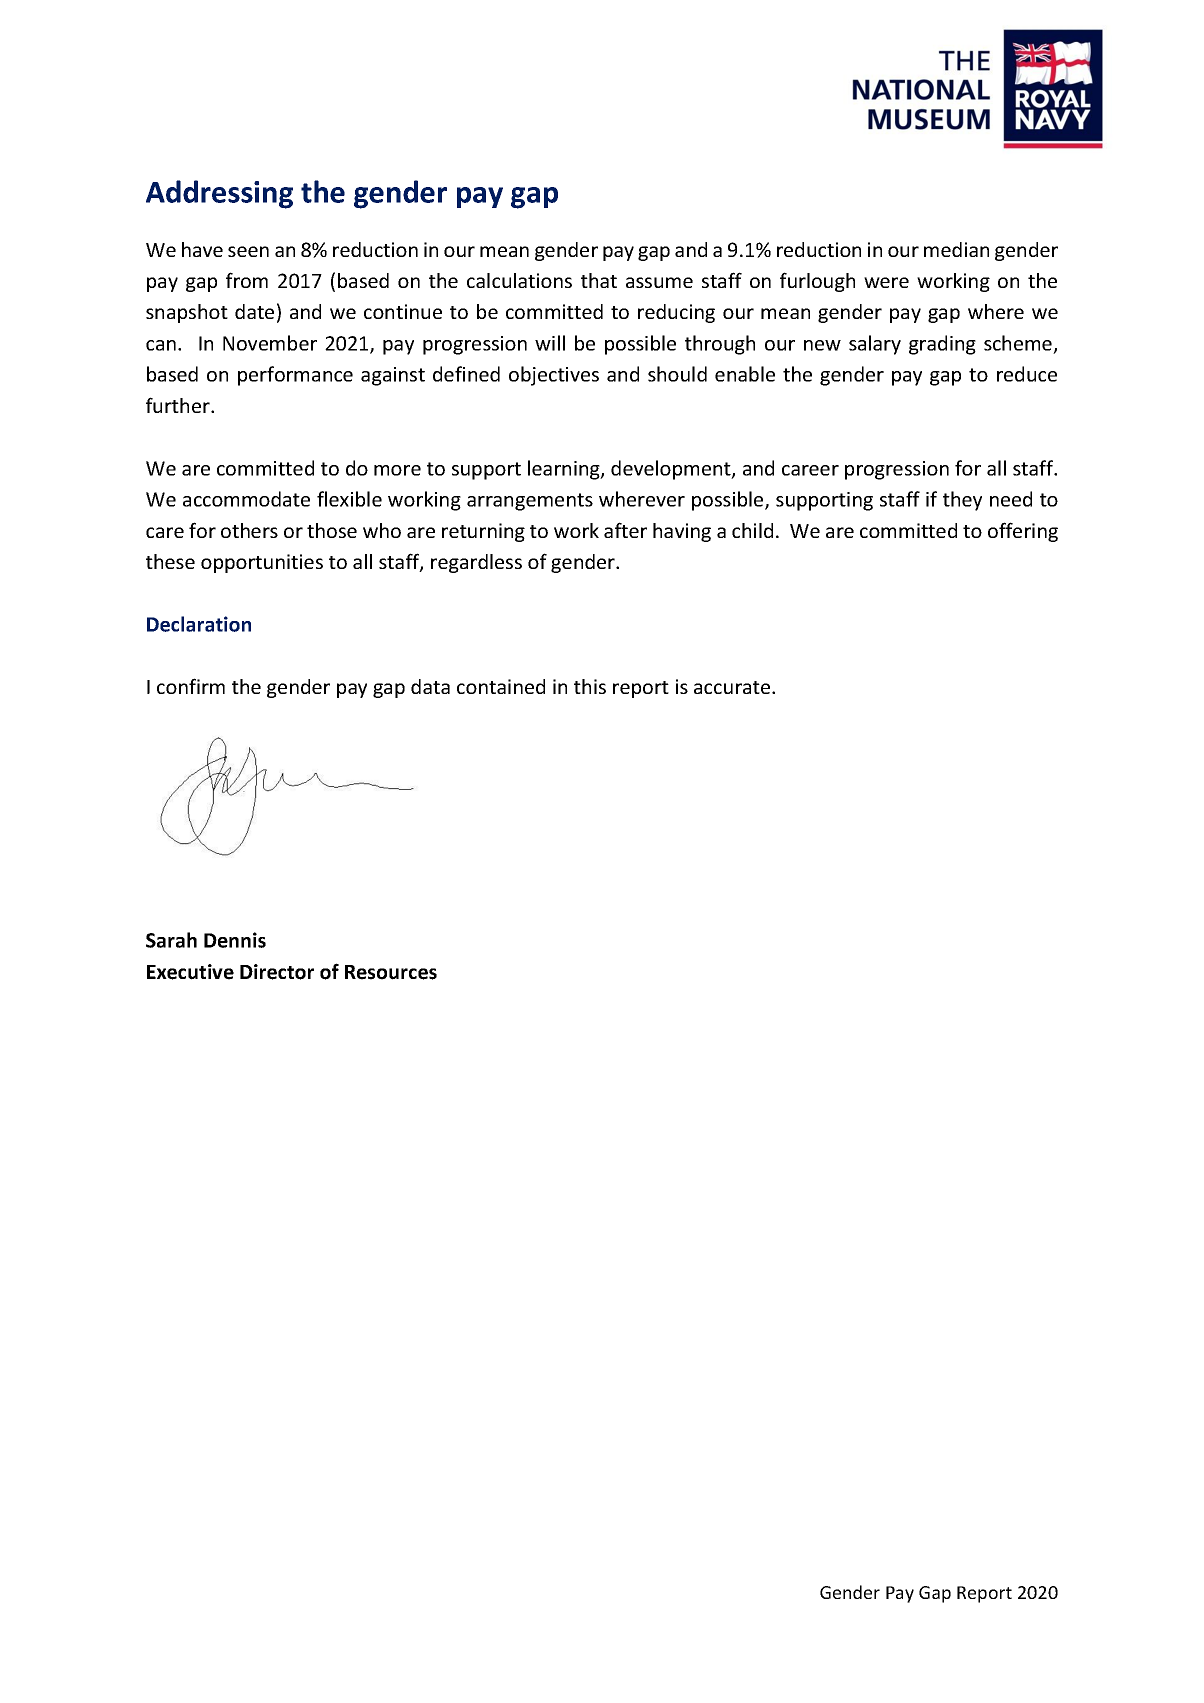  What do you see at coordinates (235, 940) in the screenshot?
I see `Dennis` at bounding box center [235, 940].
